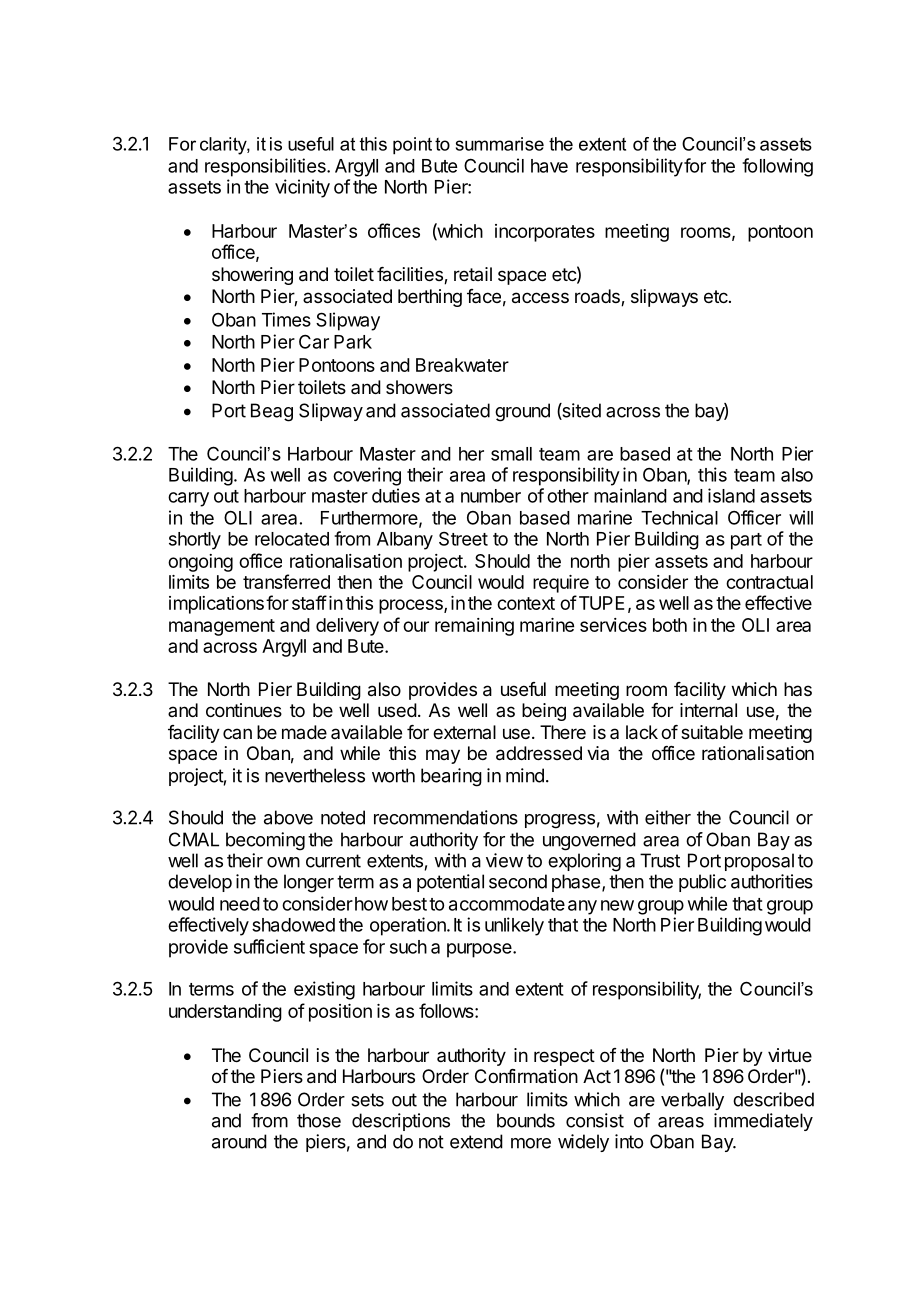  What do you see at coordinates (670, 625) in the screenshot?
I see `both` at bounding box center [670, 625].
